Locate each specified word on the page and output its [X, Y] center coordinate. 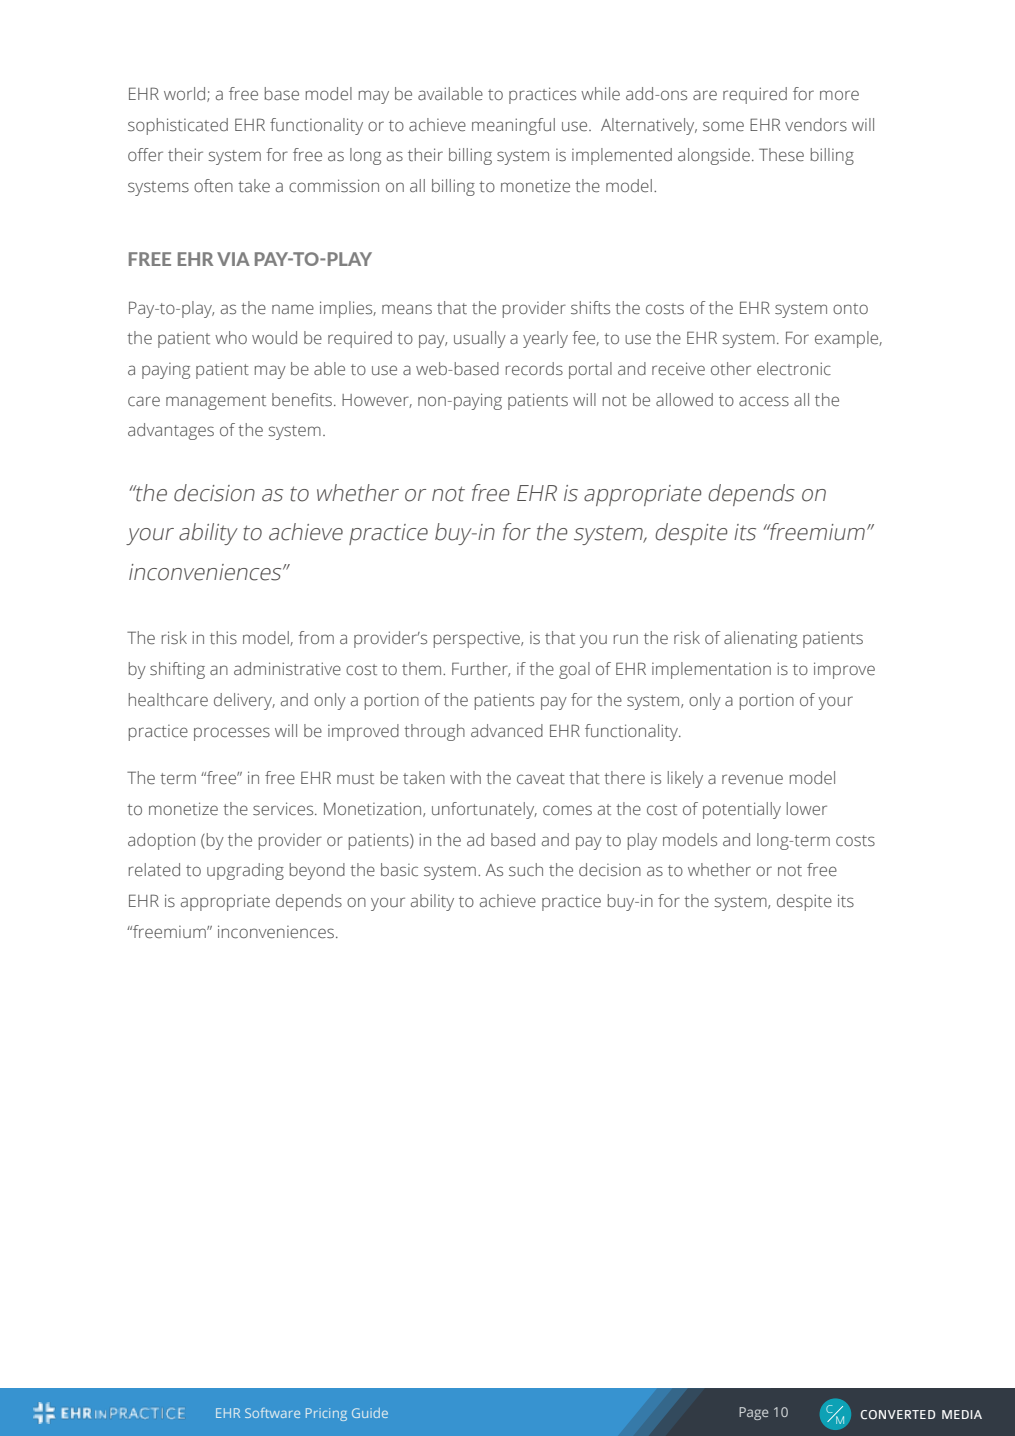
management [216, 402]
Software [272, 1413]
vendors [816, 125]
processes [232, 734]
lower [807, 808]
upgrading [245, 871]
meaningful [513, 126]
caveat [541, 779]
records [534, 369]
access [764, 401]
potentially [742, 810]
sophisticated [178, 126]
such [526, 870]
